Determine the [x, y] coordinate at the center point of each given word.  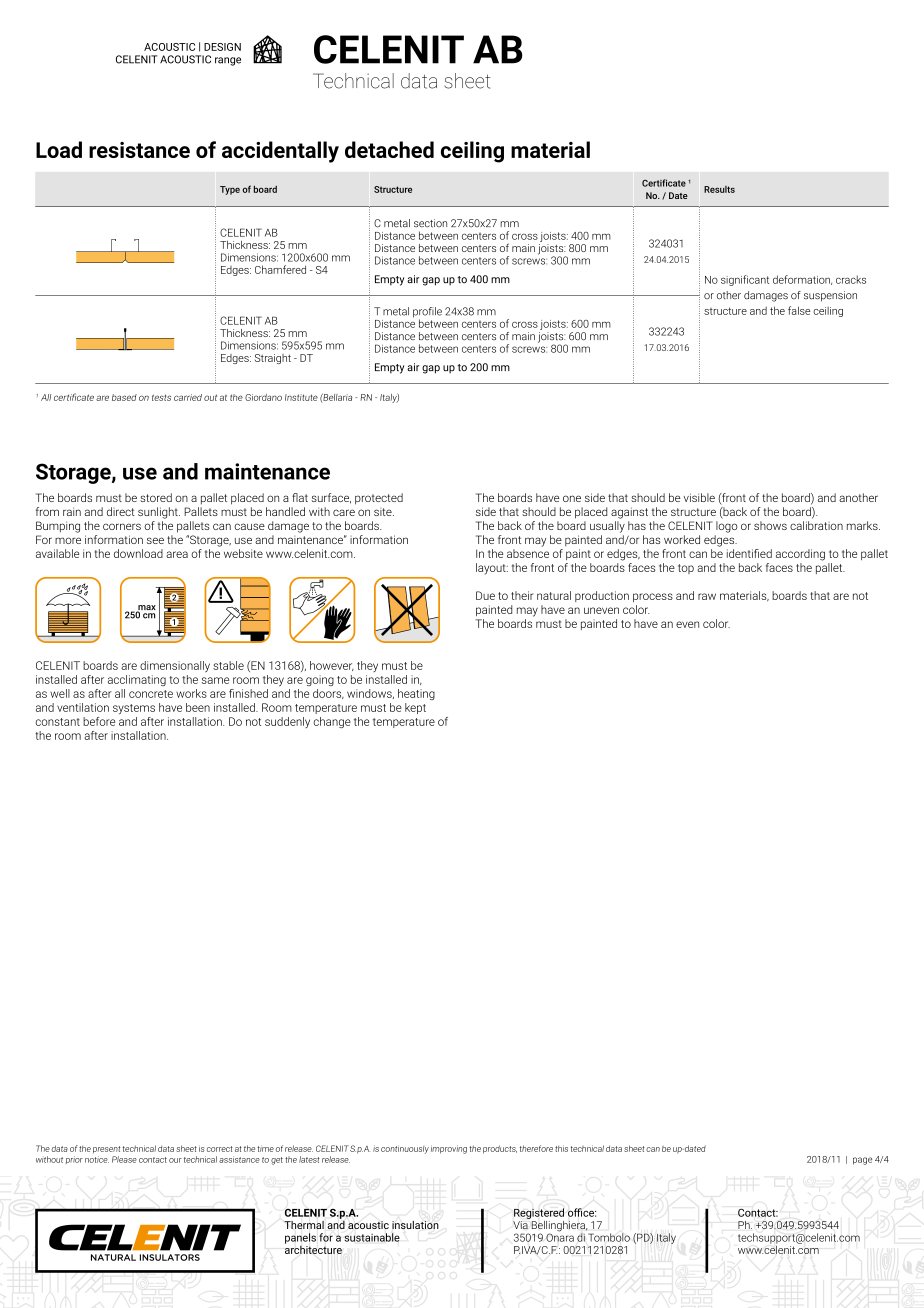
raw [707, 596]
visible [699, 497]
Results [719, 189]
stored [156, 497]
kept [415, 708]
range [228, 61]
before [99, 721]
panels [300, 1238]
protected [379, 499]
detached [389, 149]
